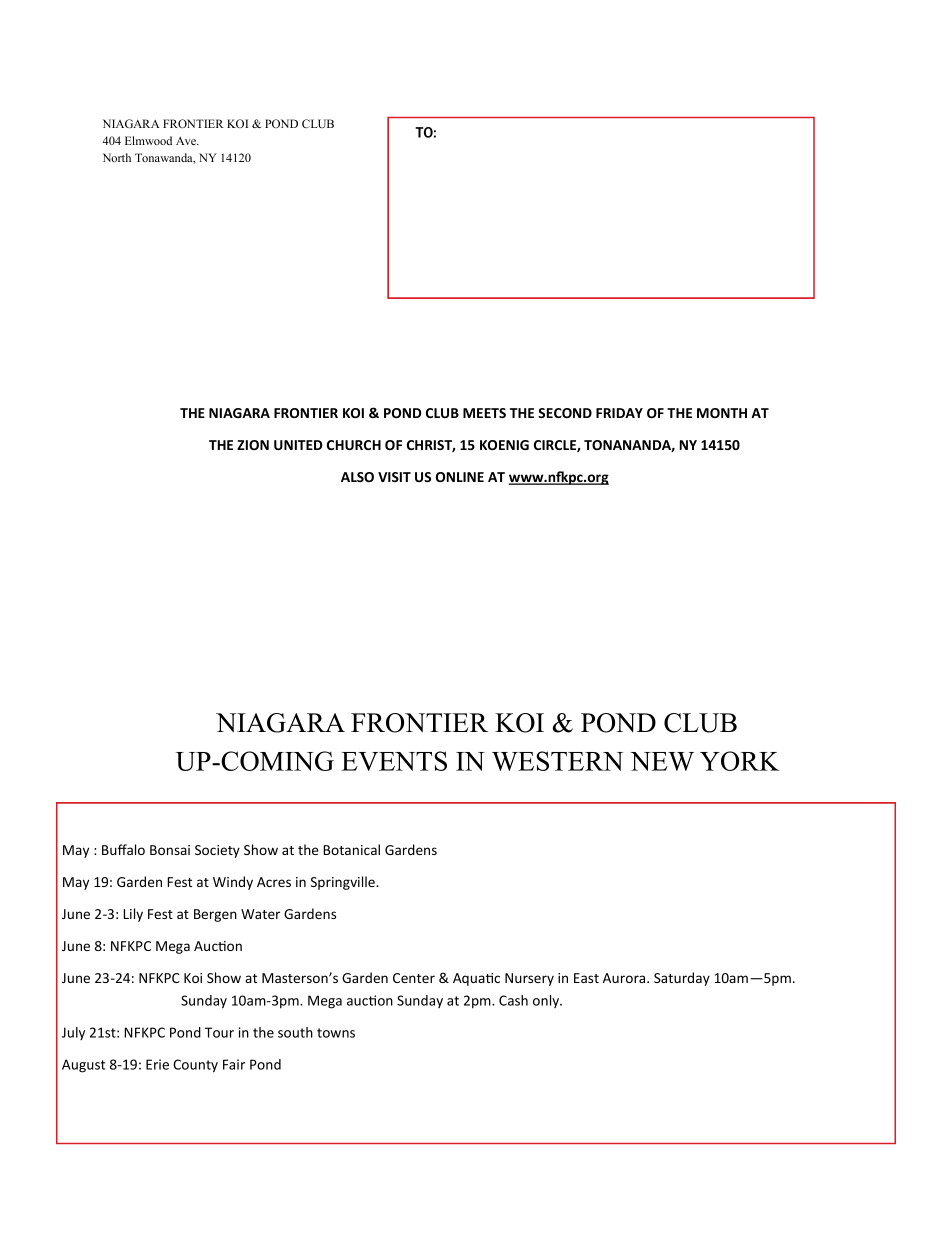 Image resolution: width=952 pixels, height=1233 pixels. I want to click on Ave, so click(187, 141).
